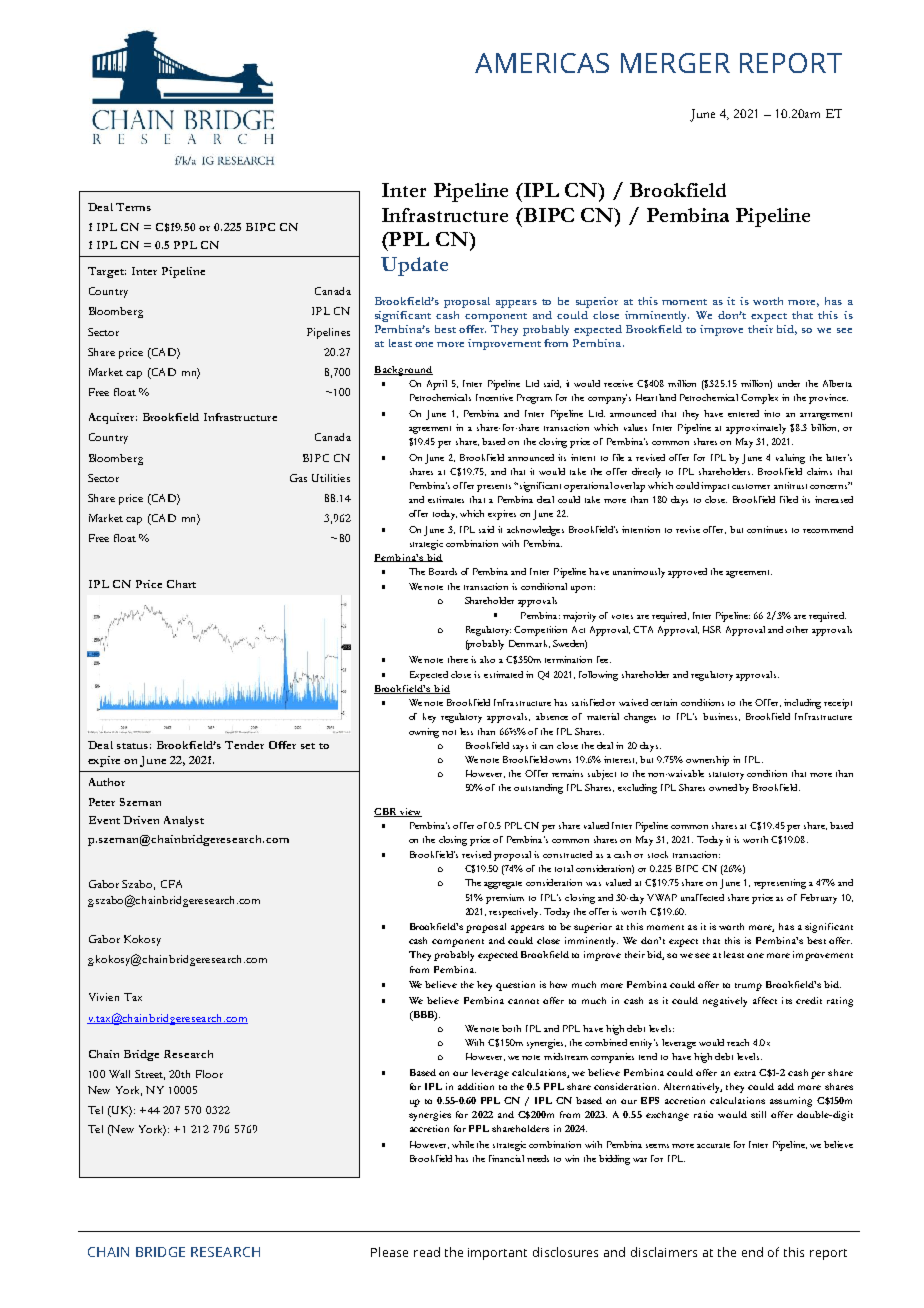 The image size is (924, 1308). I want to click on AMERICAS, so click(542, 63).
